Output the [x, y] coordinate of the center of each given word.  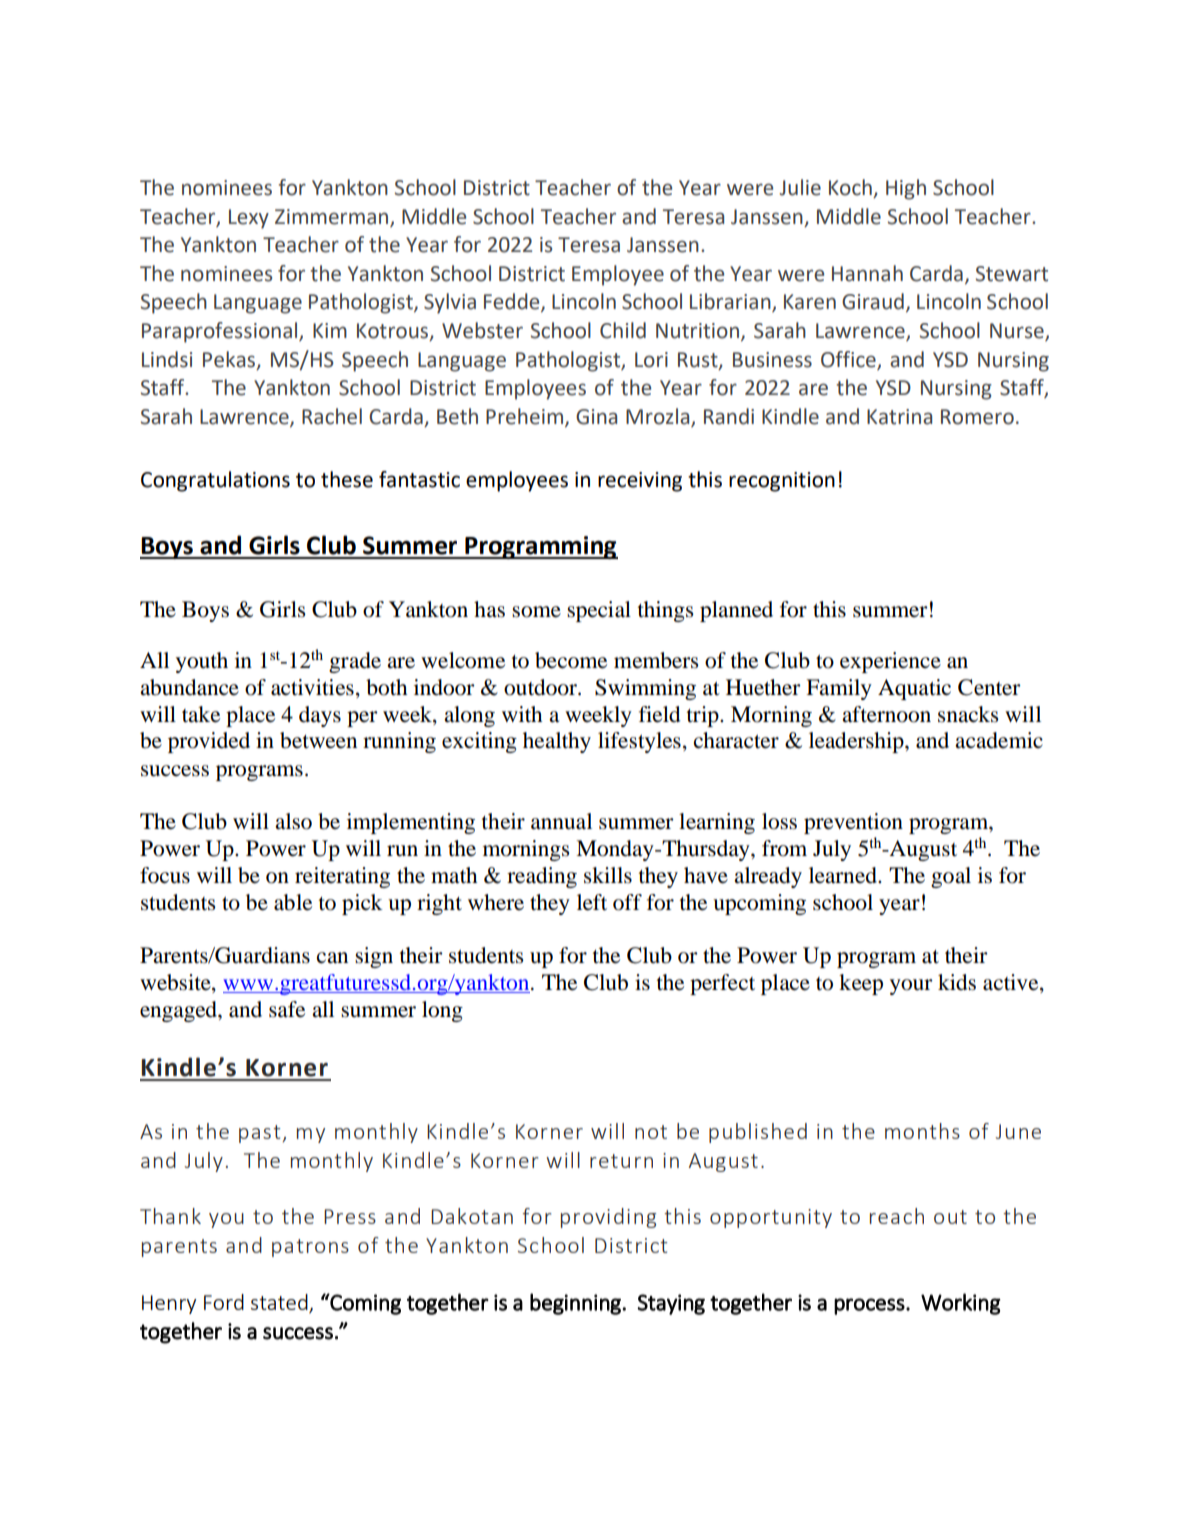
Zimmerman [333, 218]
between [318, 740]
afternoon [886, 714]
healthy [557, 742]
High [906, 189]
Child [623, 330]
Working [961, 1304]
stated [280, 1303]
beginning [575, 1304]
